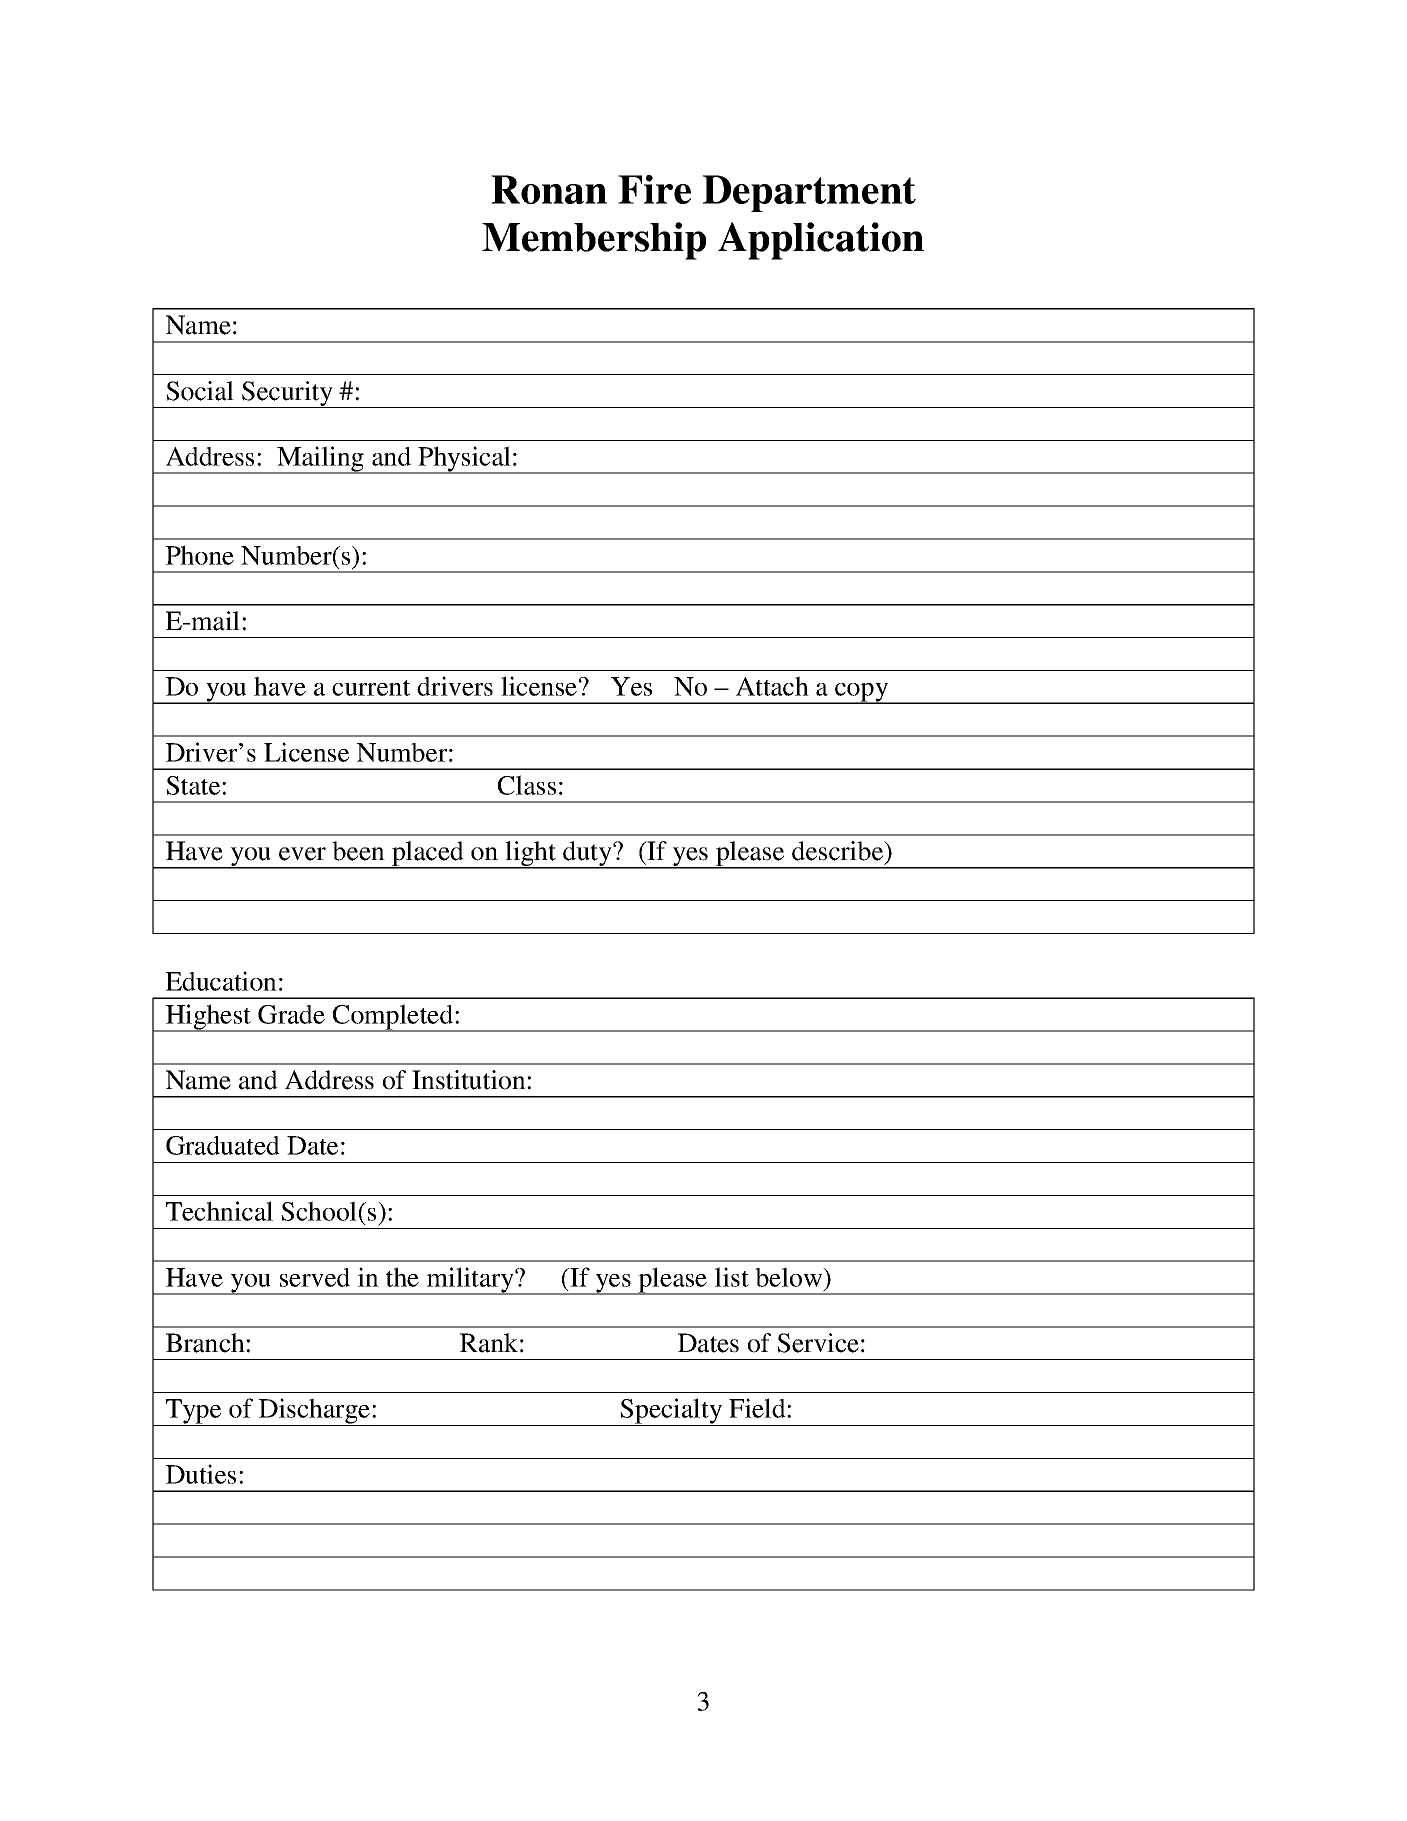  What do you see at coordinates (549, 189) in the document?
I see `Ronan` at bounding box center [549, 189].
